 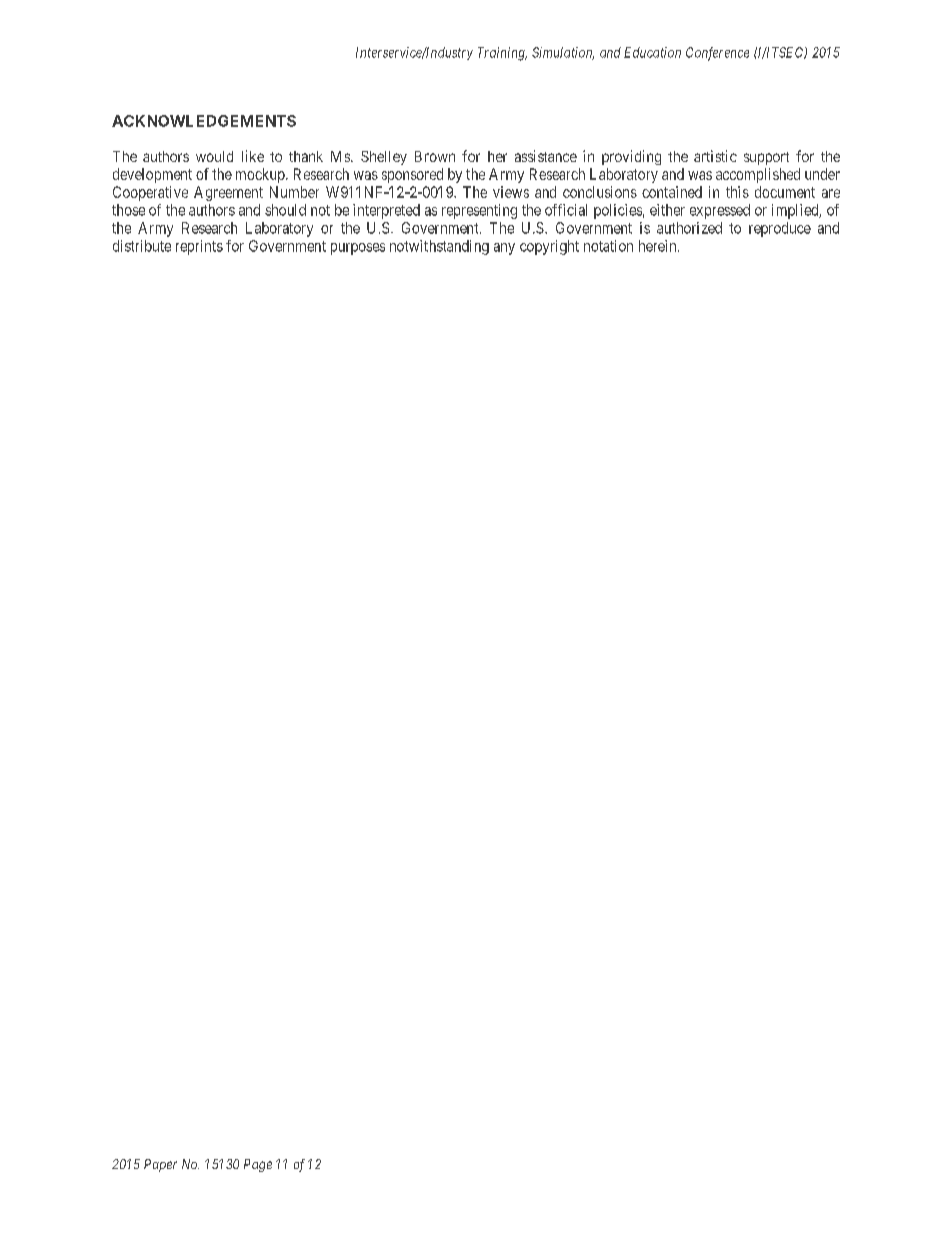 What do you see at coordinates (549, 247) in the screenshot?
I see `copyright` at bounding box center [549, 247].
